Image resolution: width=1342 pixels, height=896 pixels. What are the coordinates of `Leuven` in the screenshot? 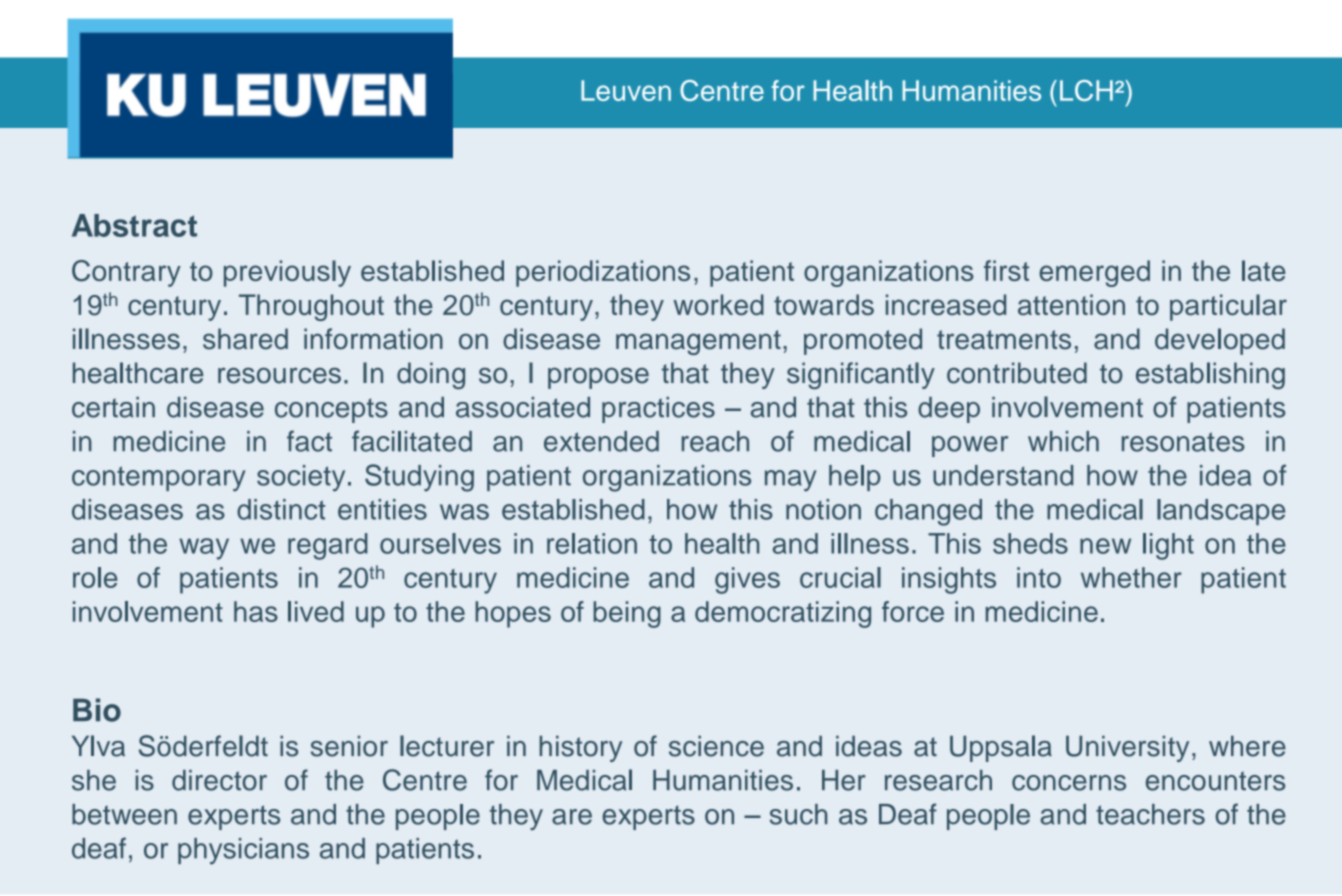 It's located at (626, 90).
